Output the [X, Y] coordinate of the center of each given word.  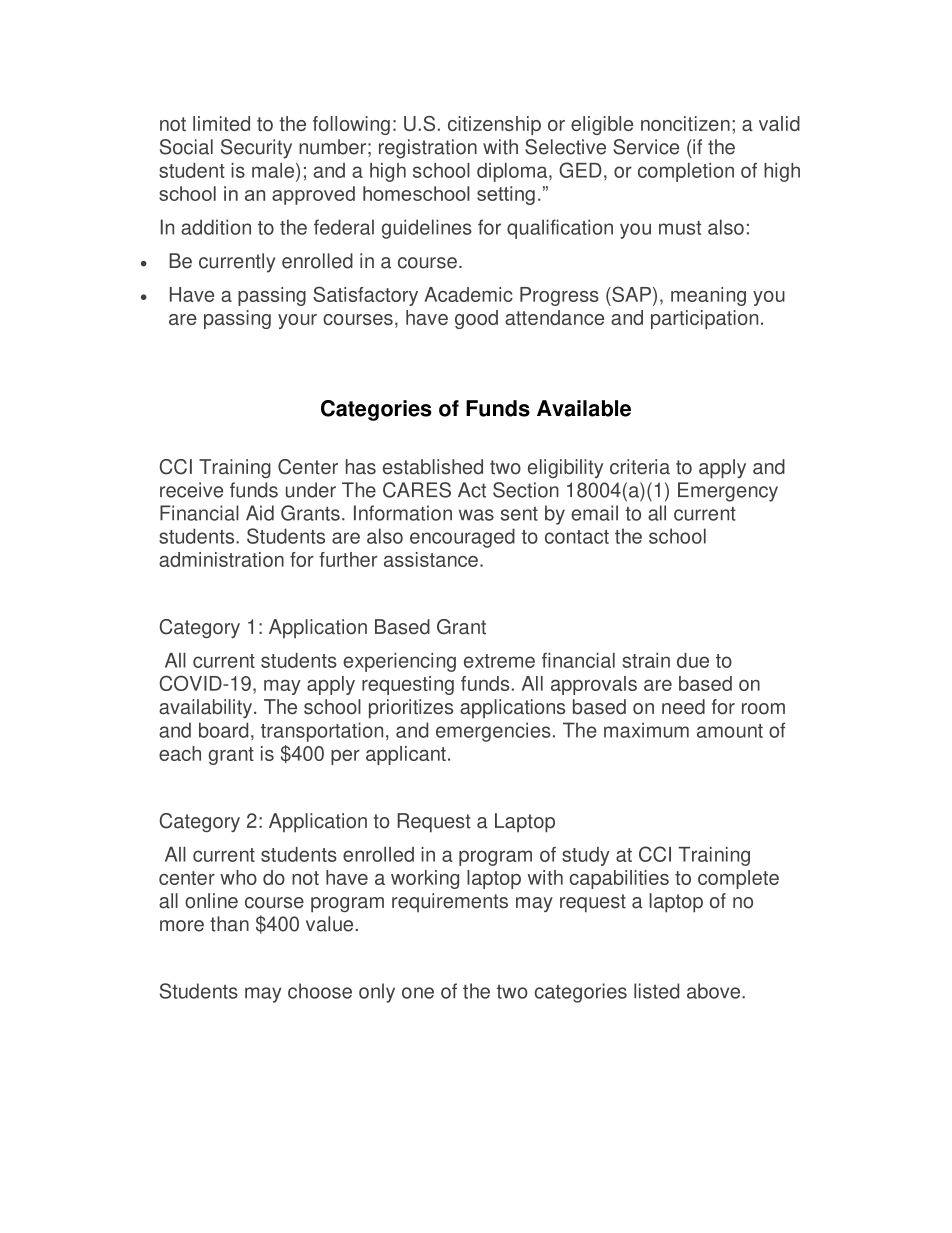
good [476, 319]
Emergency [728, 492]
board [223, 730]
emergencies [493, 732]
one [418, 993]
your [297, 321]
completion [686, 172]
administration [221, 559]
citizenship [494, 125]
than [229, 924]
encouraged [462, 538]
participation [704, 319]
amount [730, 731]
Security [256, 149]
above [715, 991]
